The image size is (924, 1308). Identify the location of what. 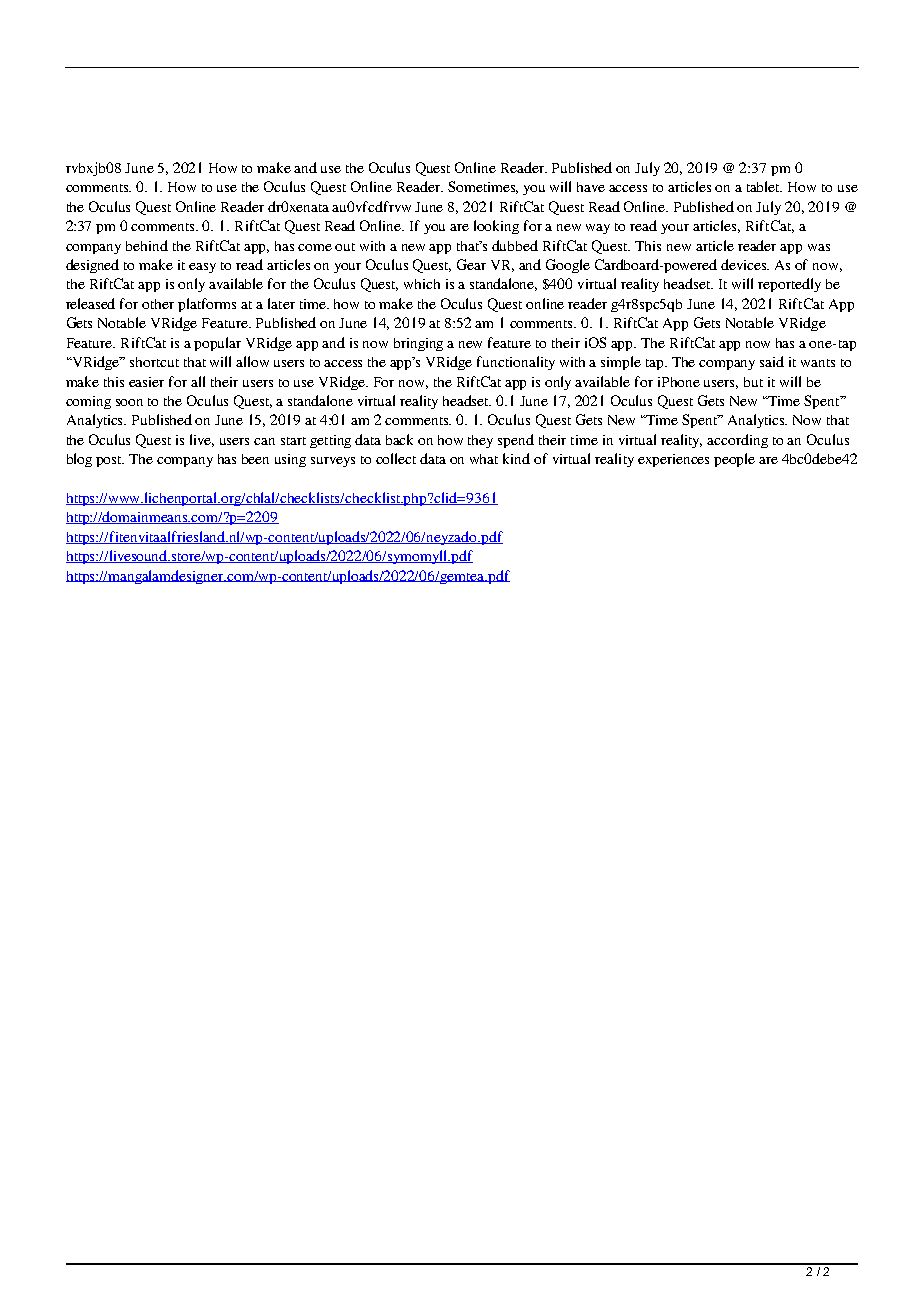
(484, 459).
